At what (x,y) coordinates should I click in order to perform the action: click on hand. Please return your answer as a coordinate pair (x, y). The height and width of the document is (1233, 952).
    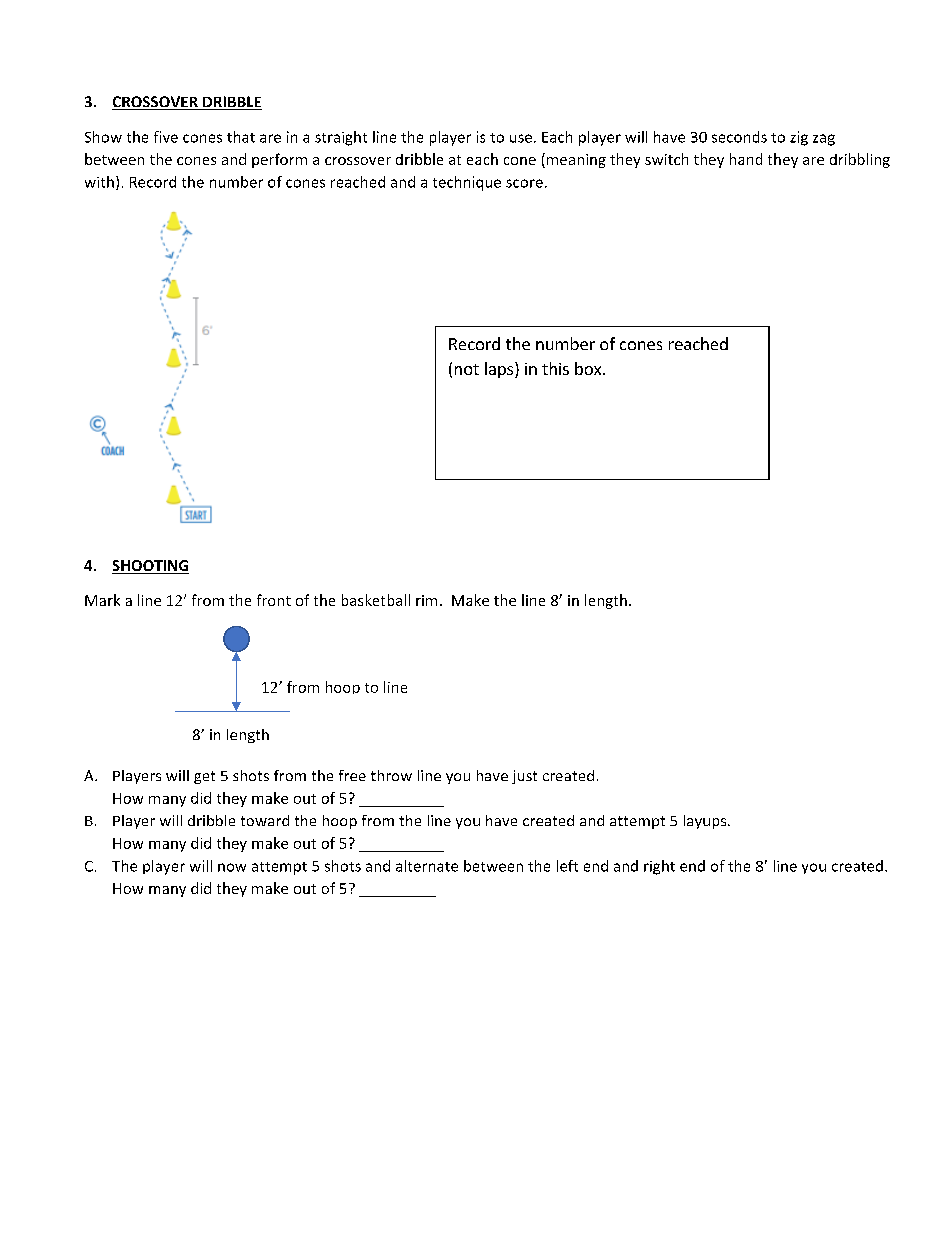
    Looking at the image, I should click on (746, 159).
